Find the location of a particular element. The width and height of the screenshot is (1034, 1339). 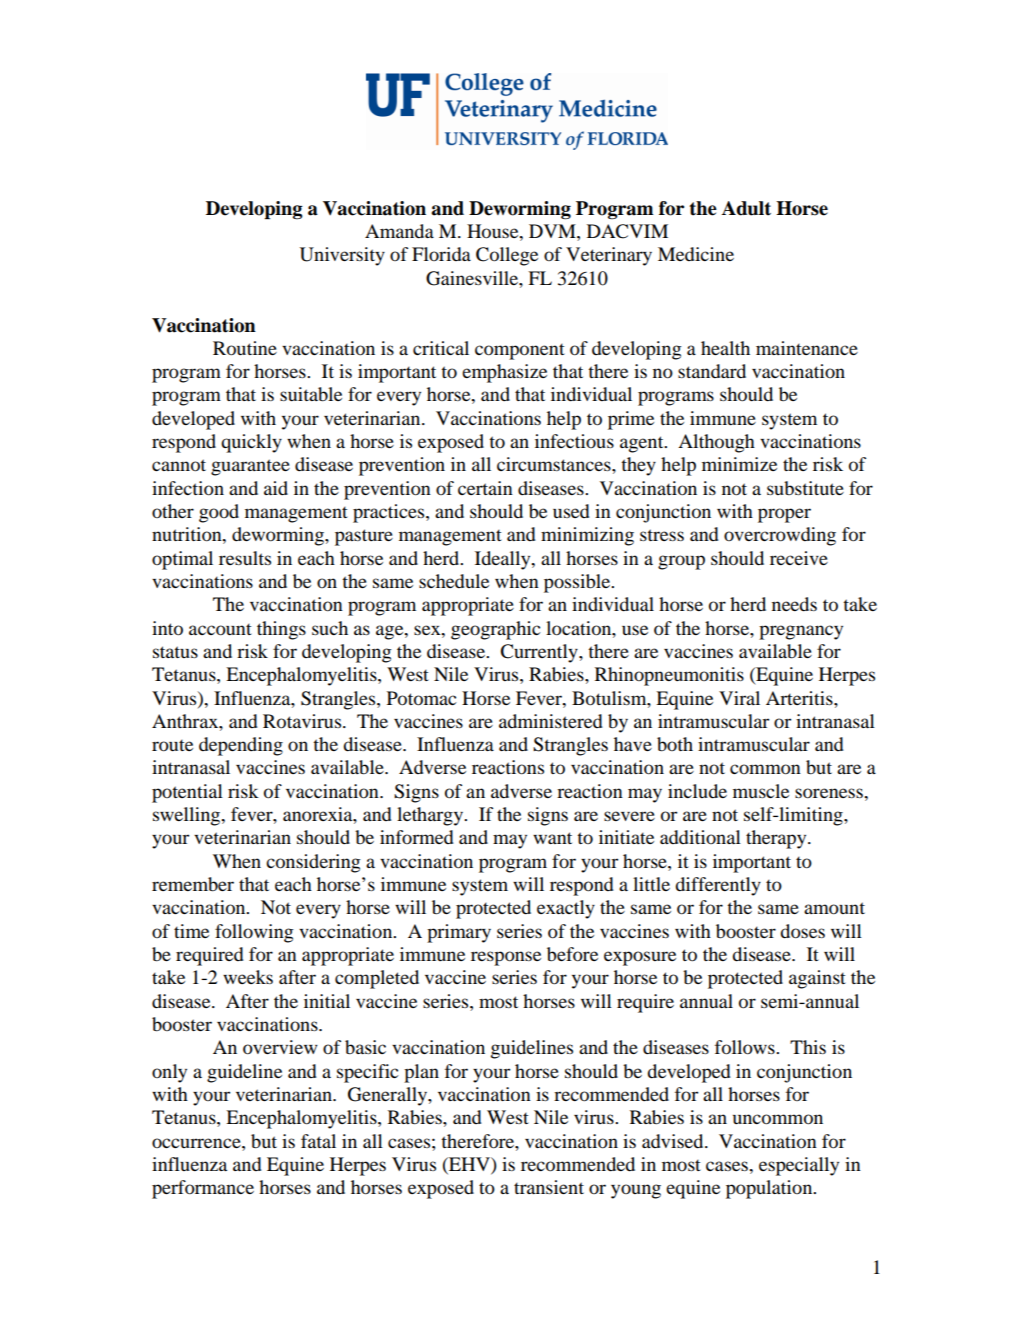

University is located at coordinates (342, 256).
